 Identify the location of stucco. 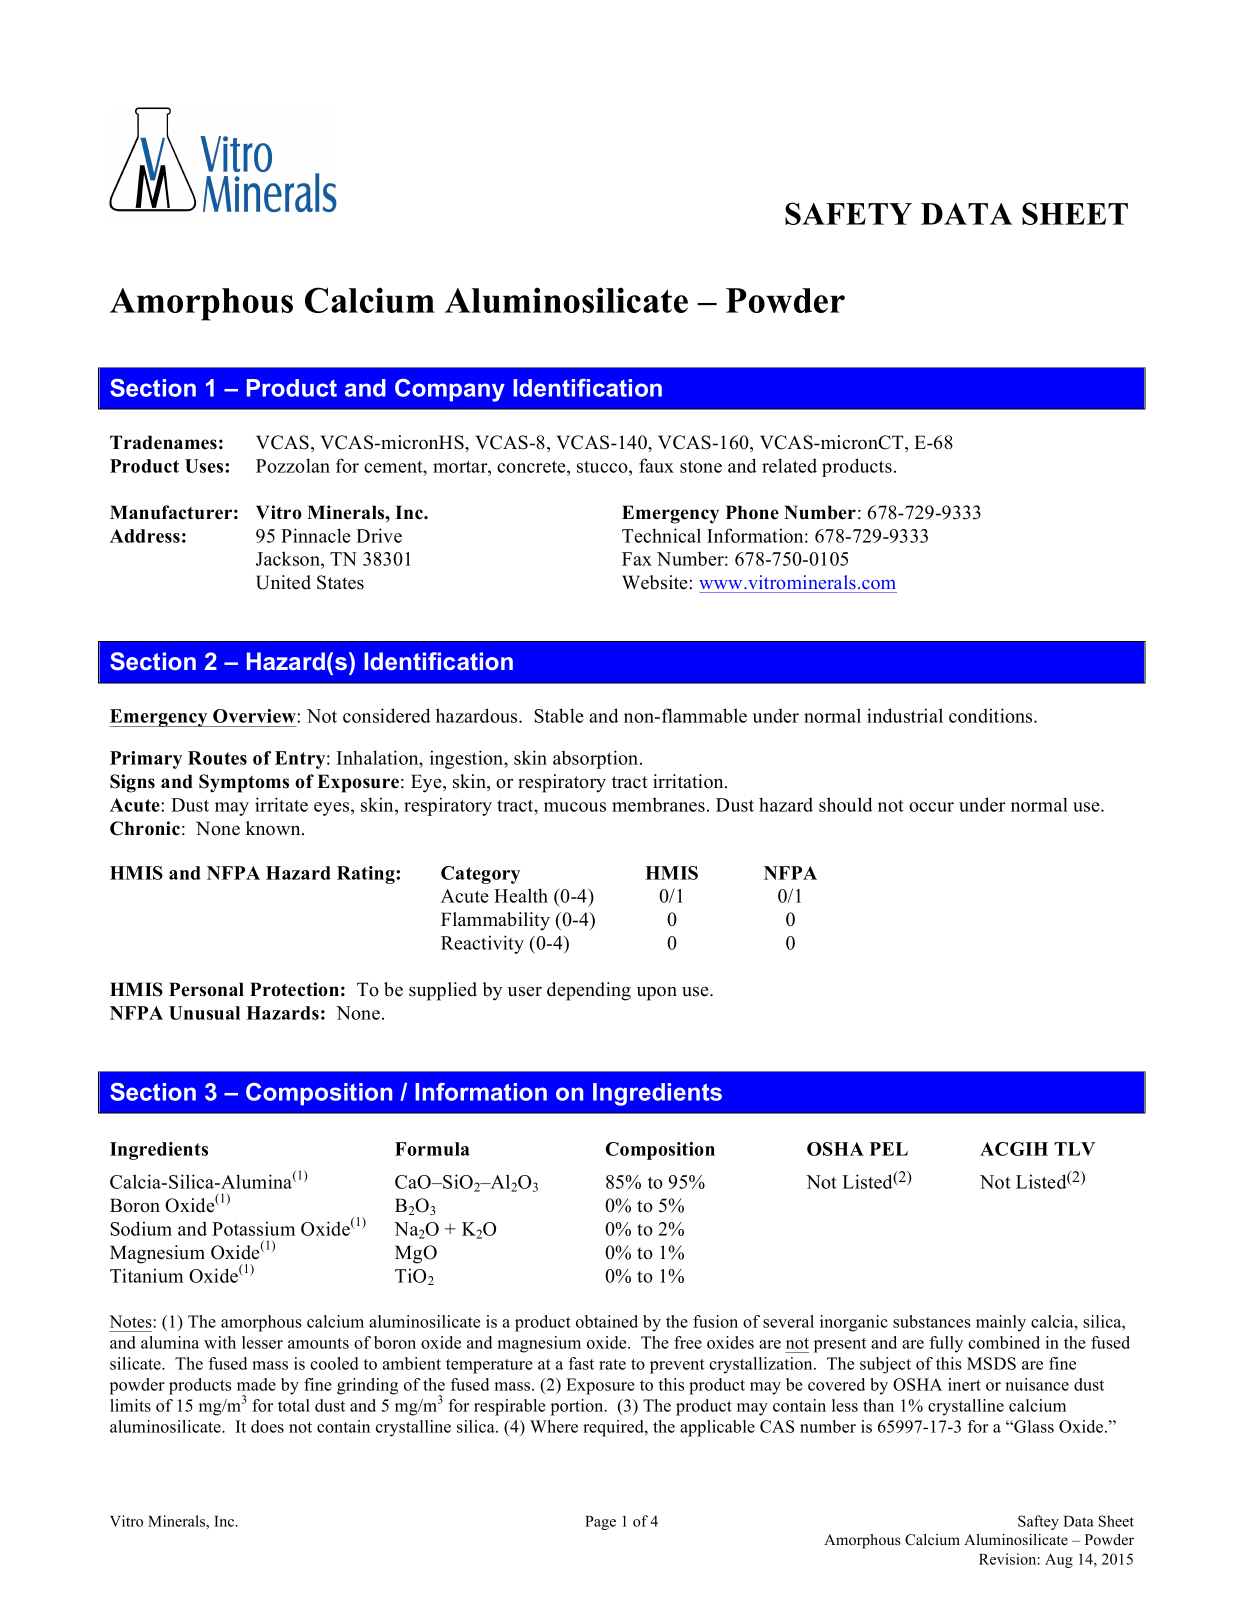
(603, 467).
